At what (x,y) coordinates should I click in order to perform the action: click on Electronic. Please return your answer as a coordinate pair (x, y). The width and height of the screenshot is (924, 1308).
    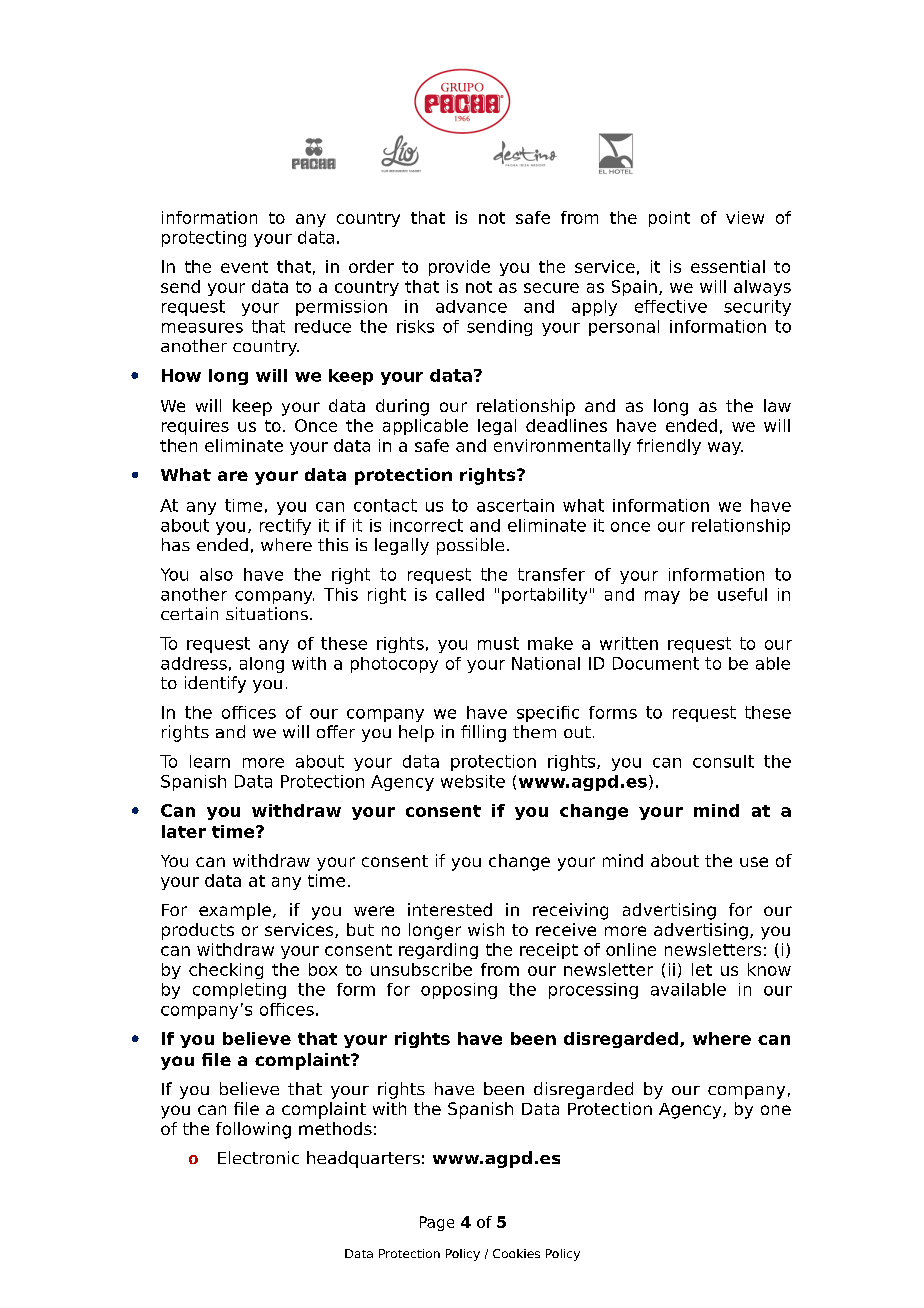
    Looking at the image, I should click on (258, 1157).
